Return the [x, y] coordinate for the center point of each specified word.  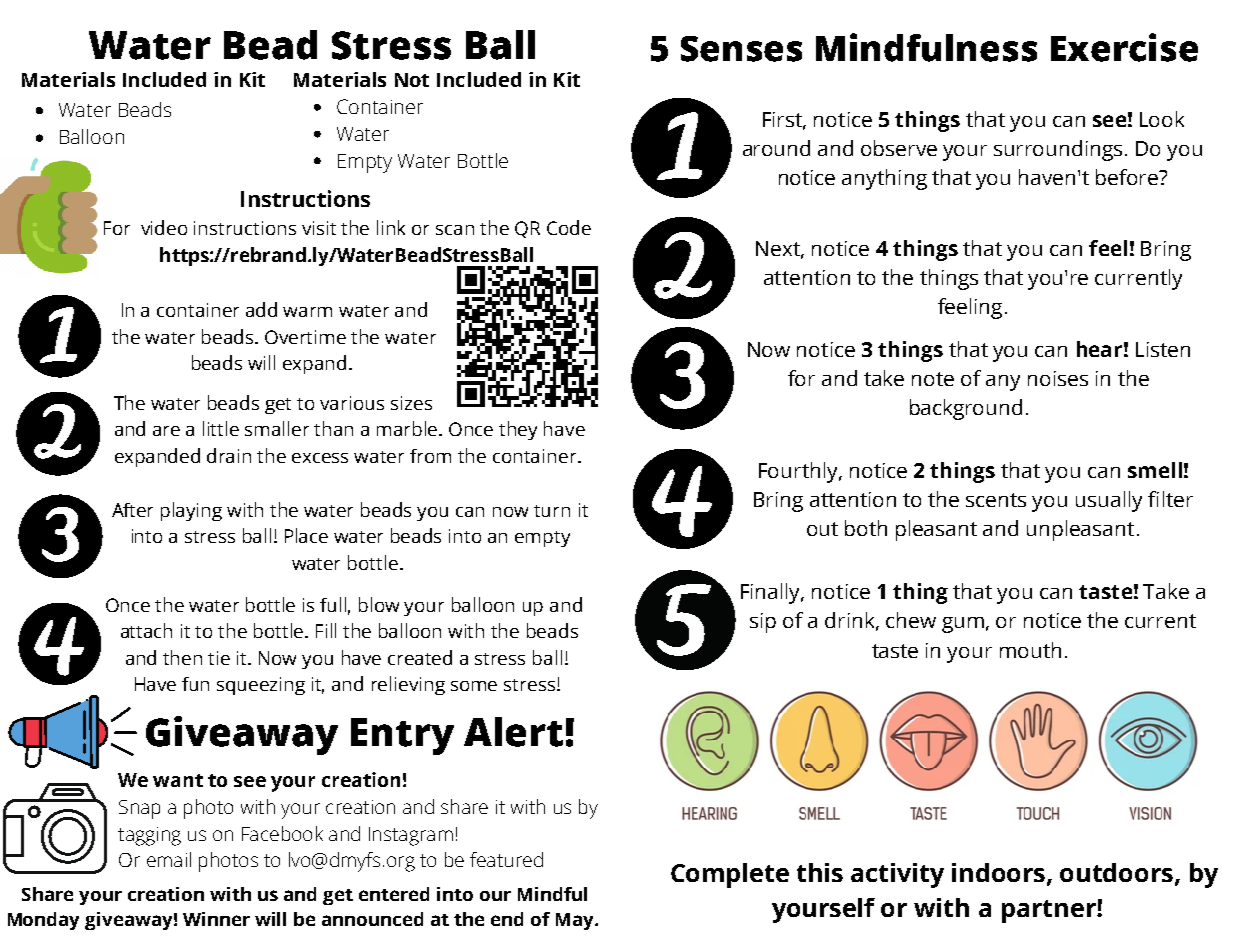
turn [552, 511]
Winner [216, 919]
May [576, 921]
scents [996, 500]
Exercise [1124, 47]
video [164, 227]
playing [191, 511]
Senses [741, 49]
